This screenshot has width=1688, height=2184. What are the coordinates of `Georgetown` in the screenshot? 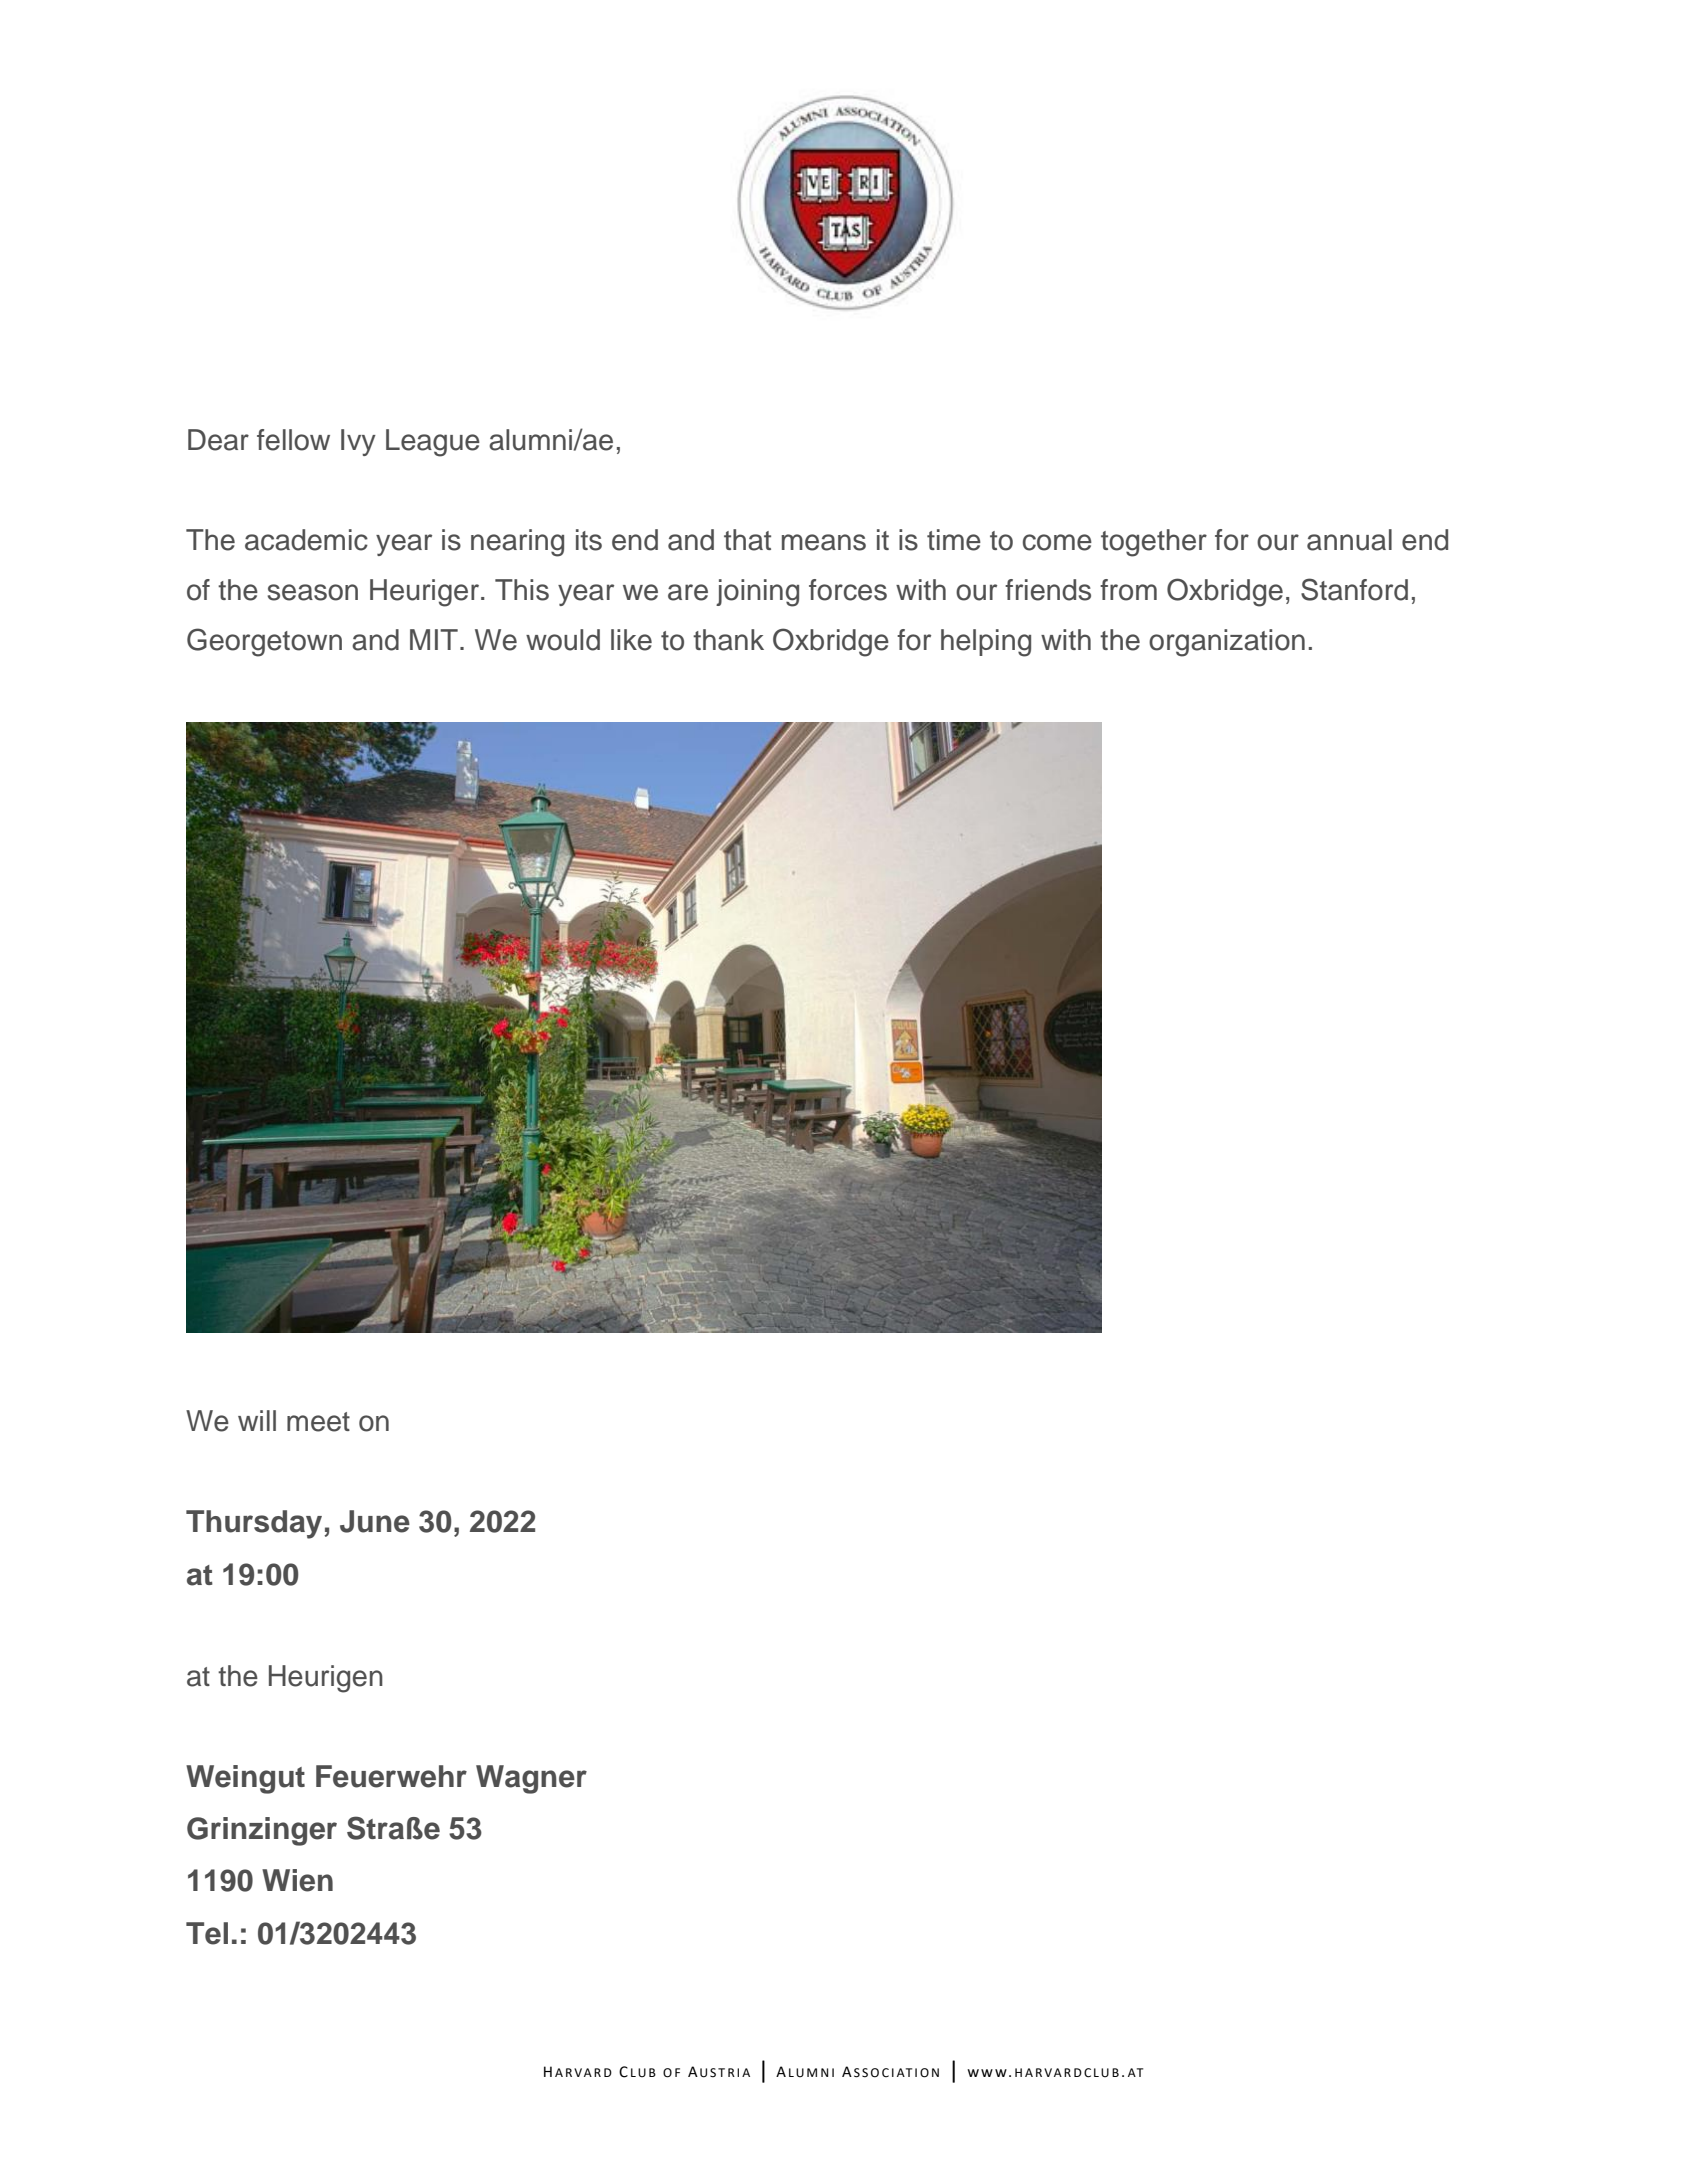 It's located at (264, 642).
